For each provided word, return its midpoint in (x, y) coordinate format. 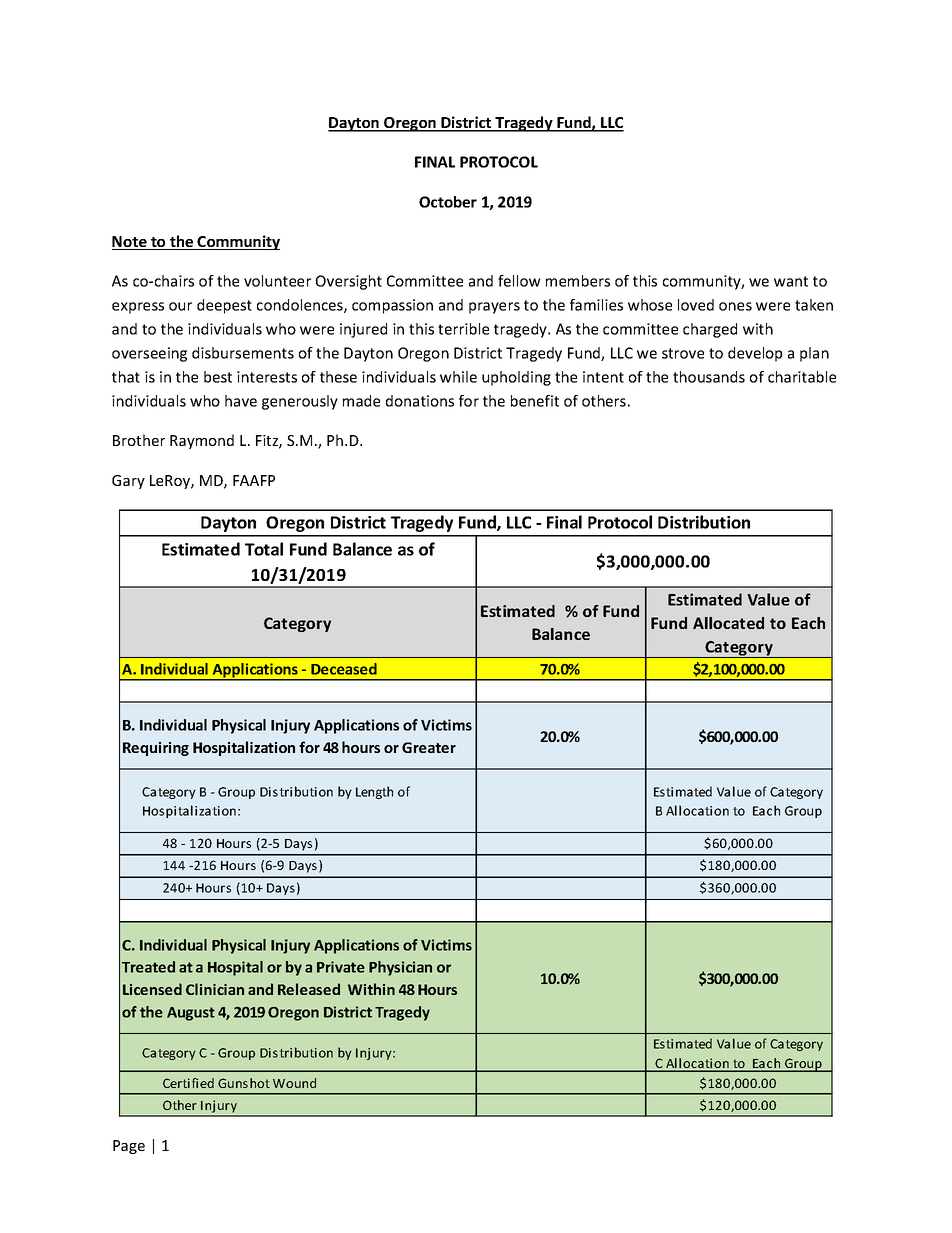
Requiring (156, 749)
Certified (188, 1083)
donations (420, 401)
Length (374, 792)
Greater (429, 747)
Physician (400, 968)
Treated (148, 967)
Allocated (728, 623)
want (791, 281)
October (448, 202)
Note (130, 243)
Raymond (202, 441)
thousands (709, 377)
